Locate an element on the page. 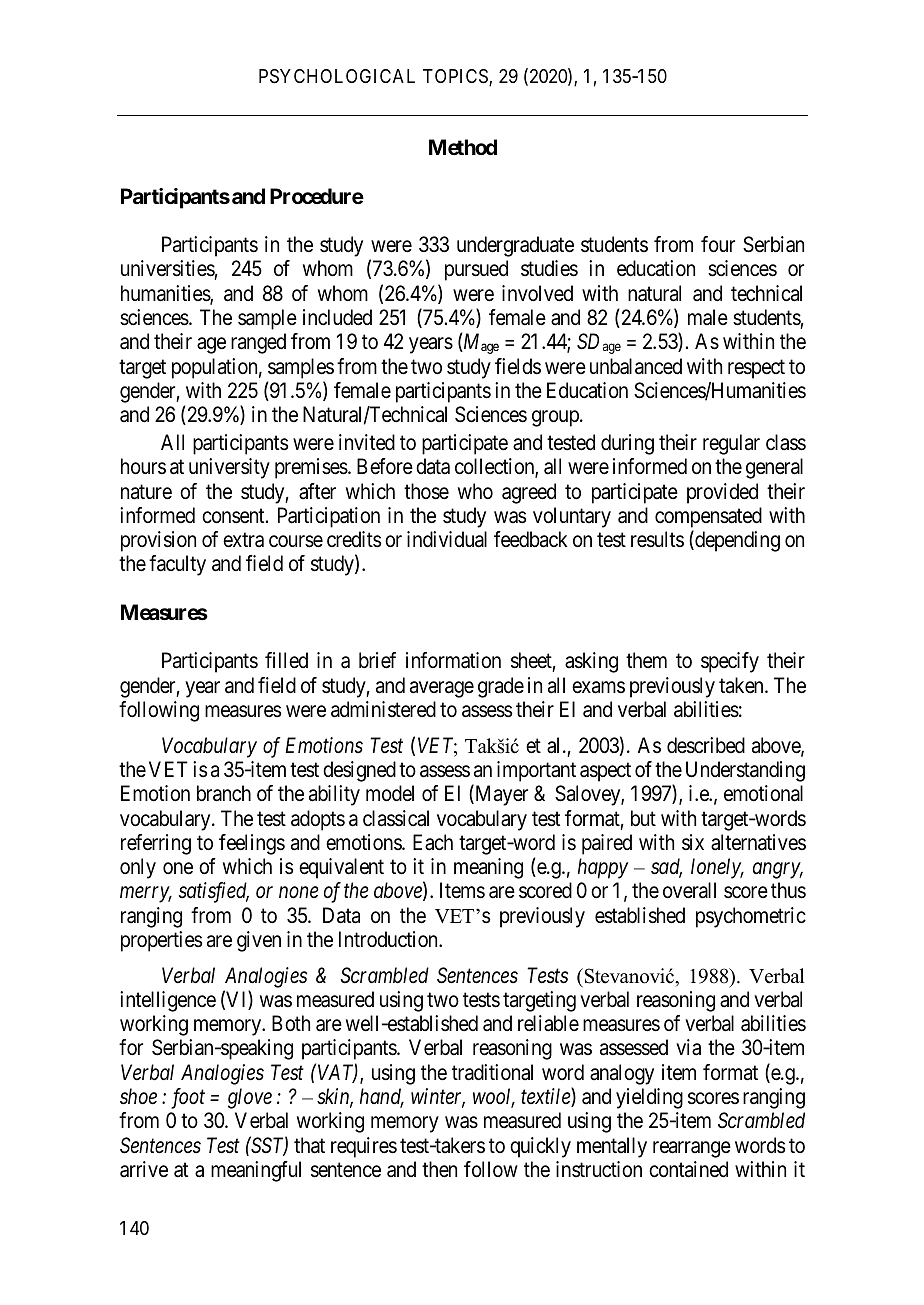 This page has height=1305, width=924. rearrange is located at coordinates (692, 1149).
